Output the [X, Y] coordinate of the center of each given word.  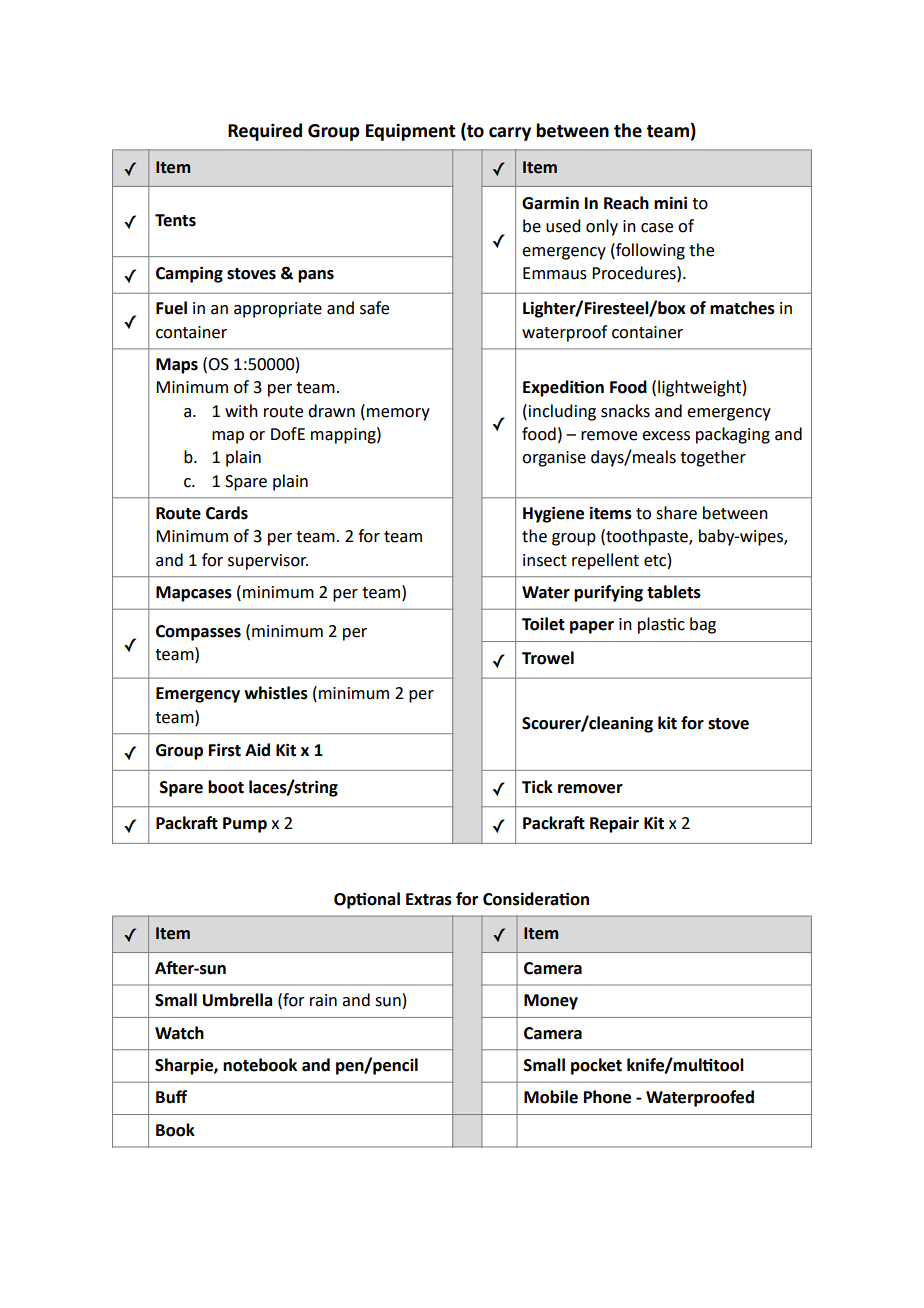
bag [703, 625]
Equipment [411, 132]
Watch [179, 1033]
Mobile [551, 1097]
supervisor [268, 562]
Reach [626, 203]
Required [265, 132]
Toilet [543, 624]
